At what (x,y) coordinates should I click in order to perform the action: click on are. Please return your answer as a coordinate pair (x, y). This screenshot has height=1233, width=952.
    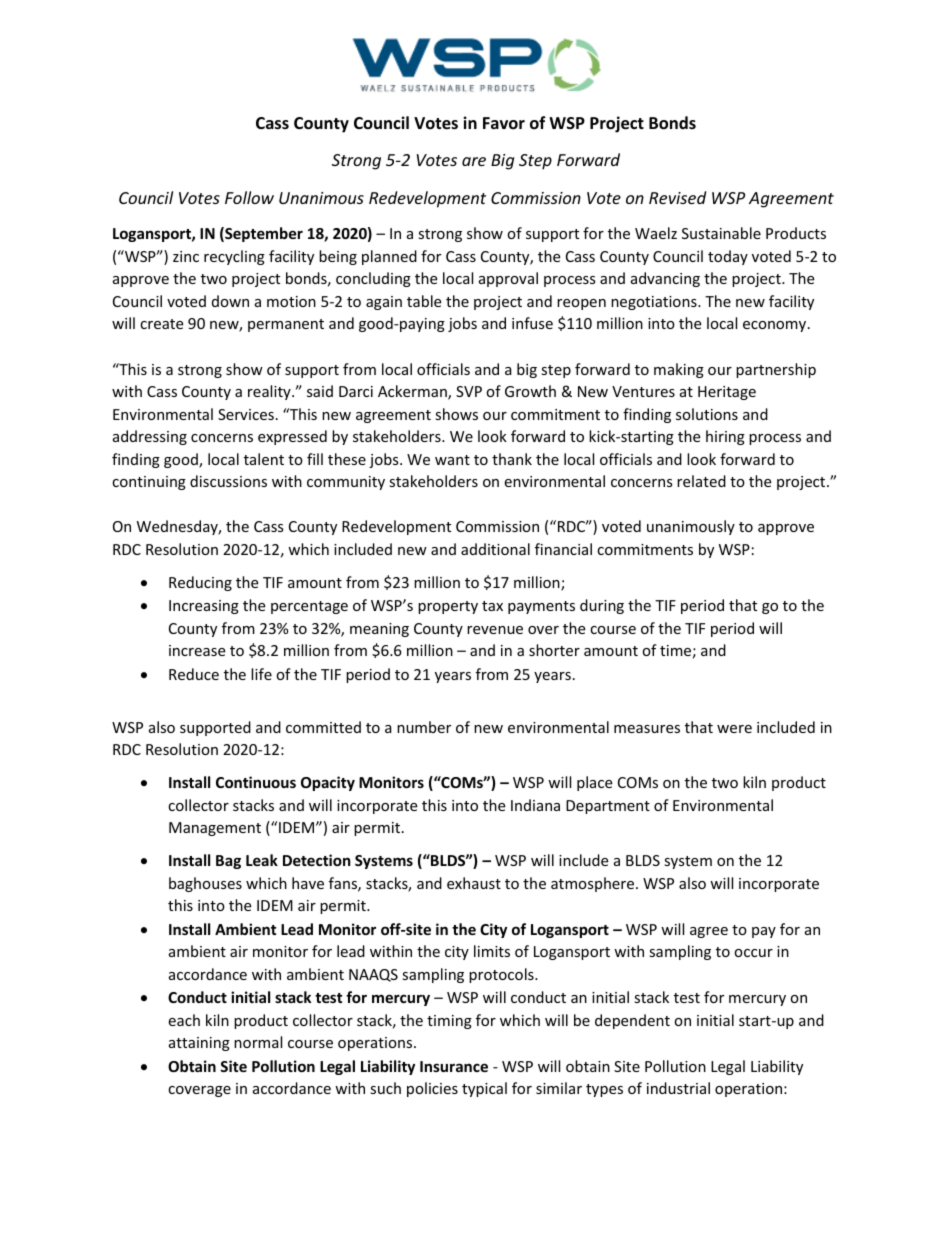
    Looking at the image, I should click on (474, 161).
